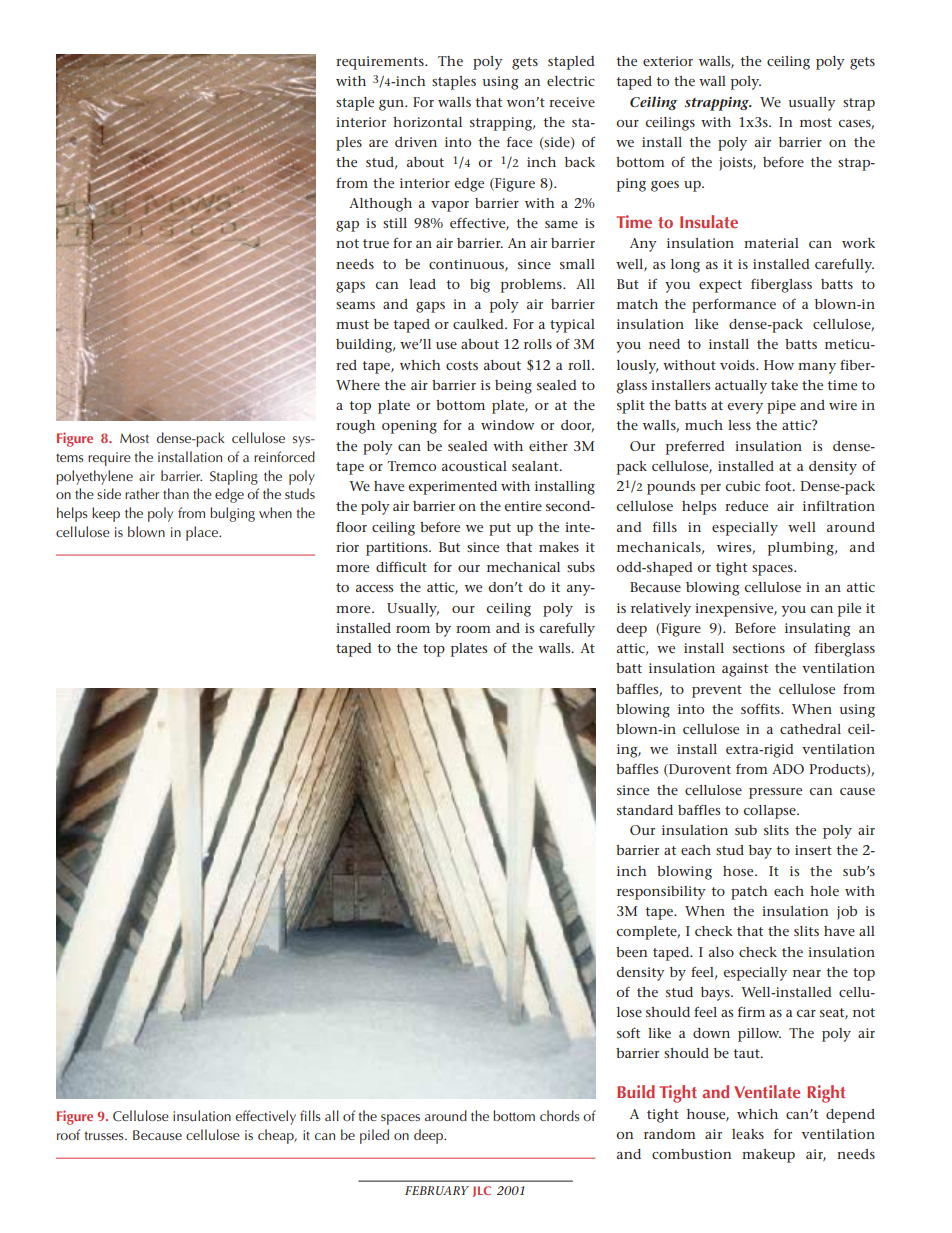 Image resolution: width=952 pixels, height=1233 pixels. What do you see at coordinates (427, 122) in the page?
I see `horizontal` at bounding box center [427, 122].
